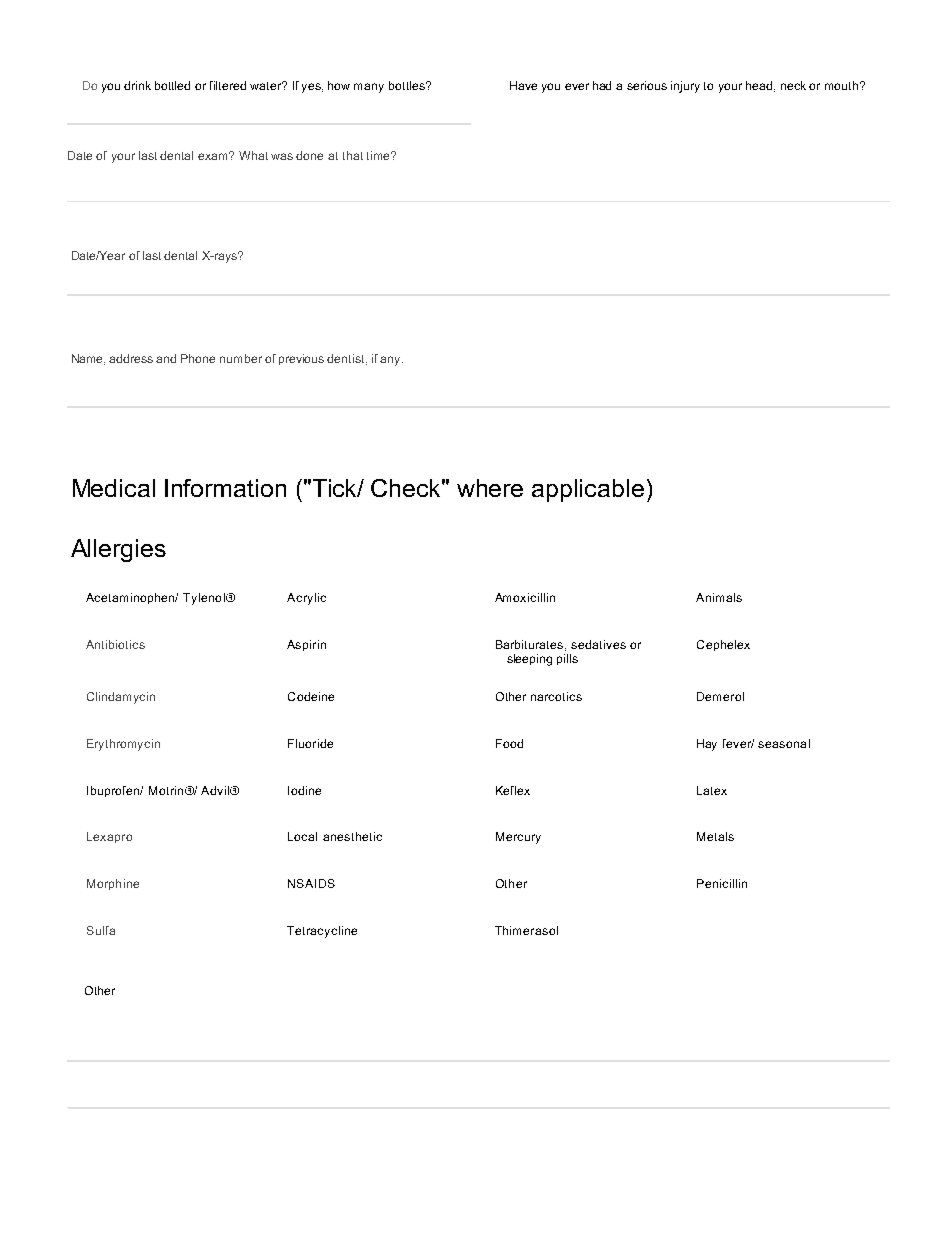 The height and width of the image is (1233, 952). I want to click on bottles, so click(408, 85).
